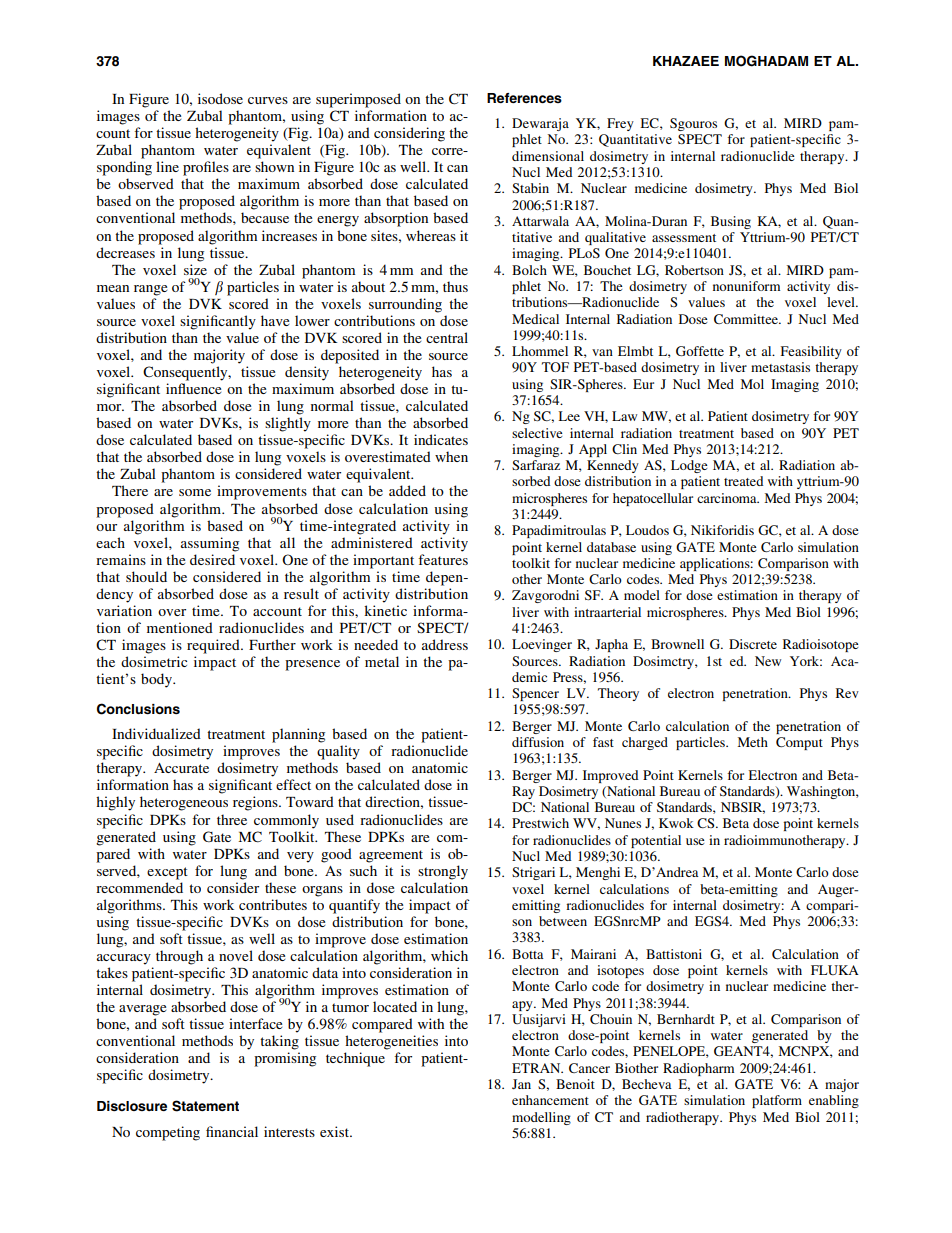 This image has height=1233, width=952. What do you see at coordinates (524, 98) in the image?
I see `References` at bounding box center [524, 98].
